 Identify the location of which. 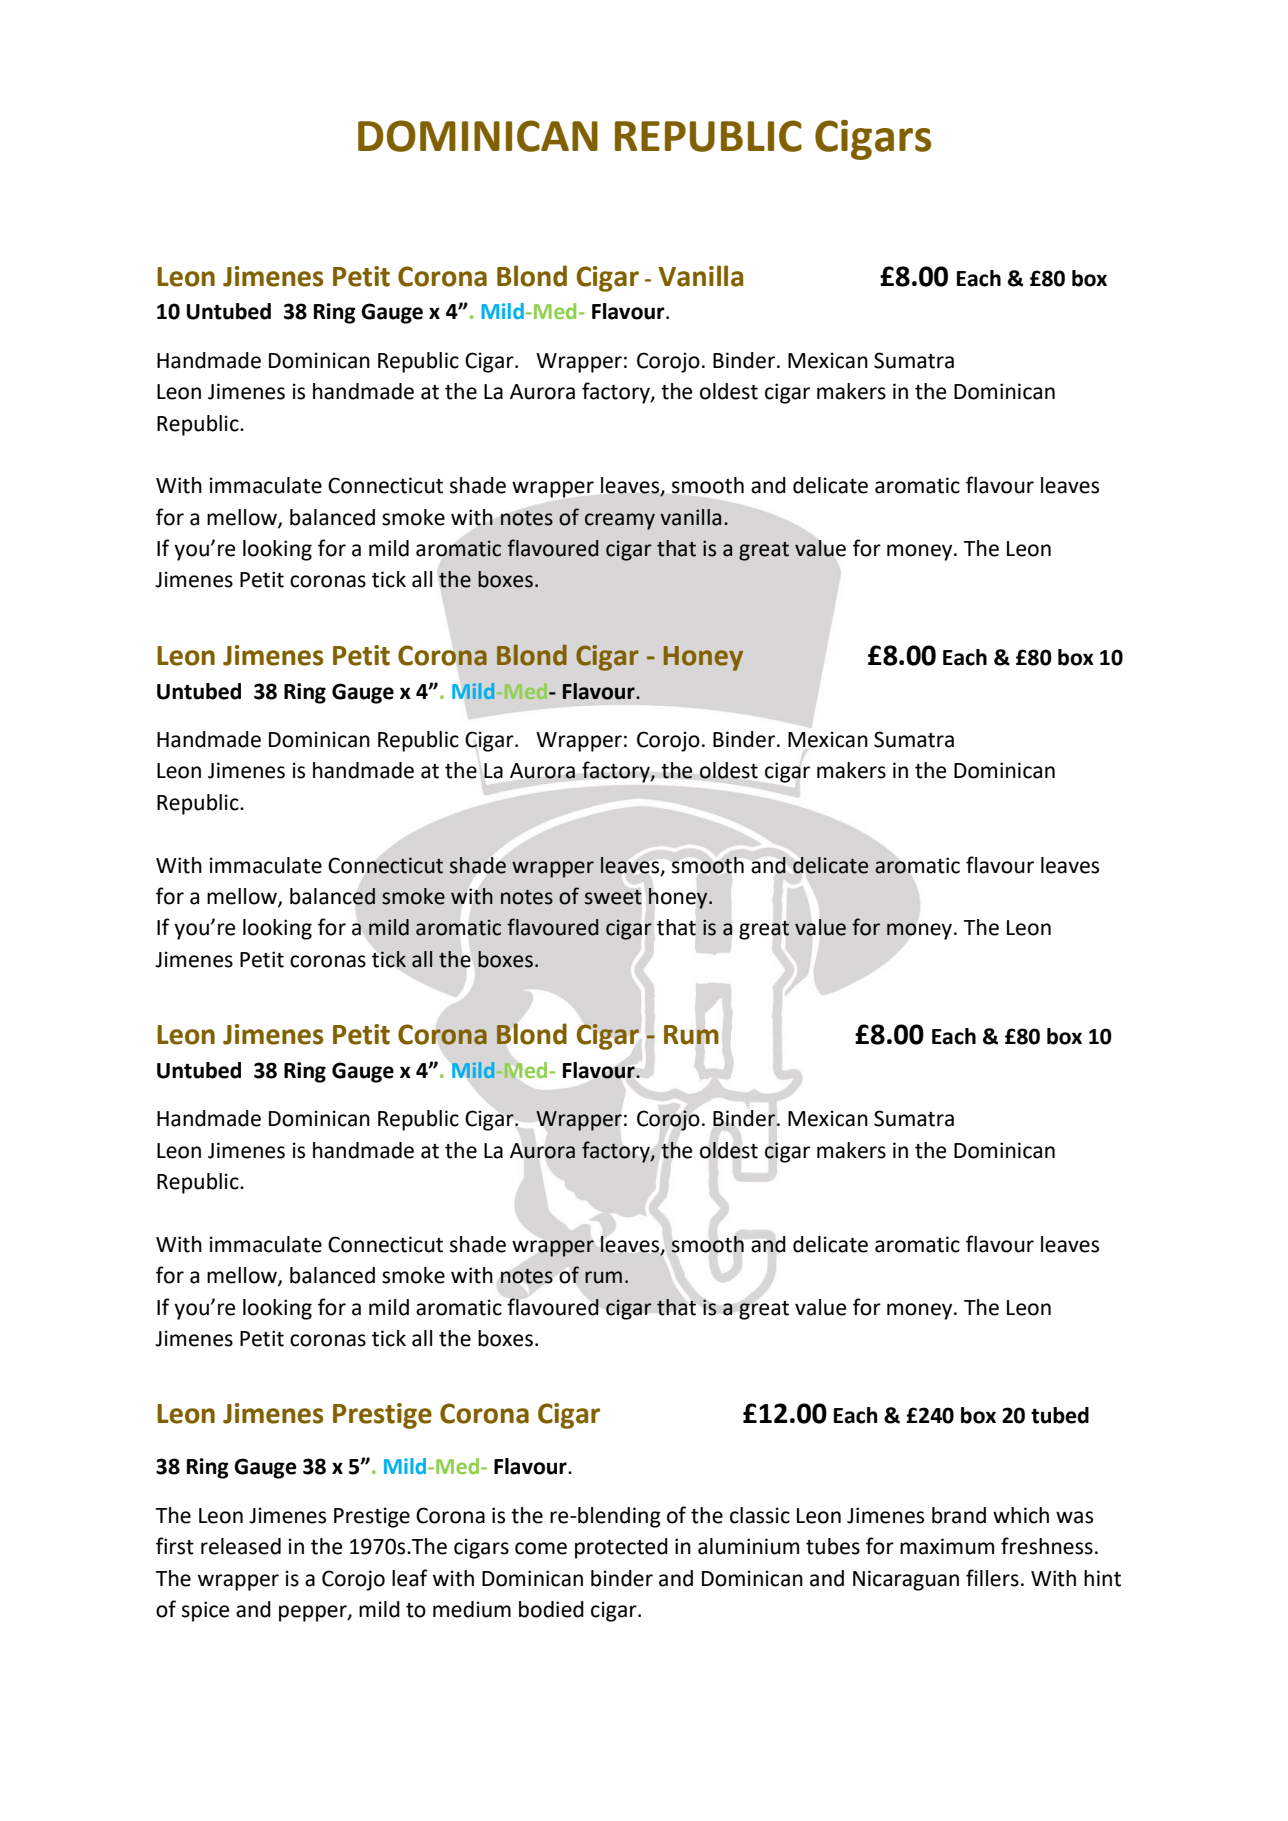
(1021, 1515).
